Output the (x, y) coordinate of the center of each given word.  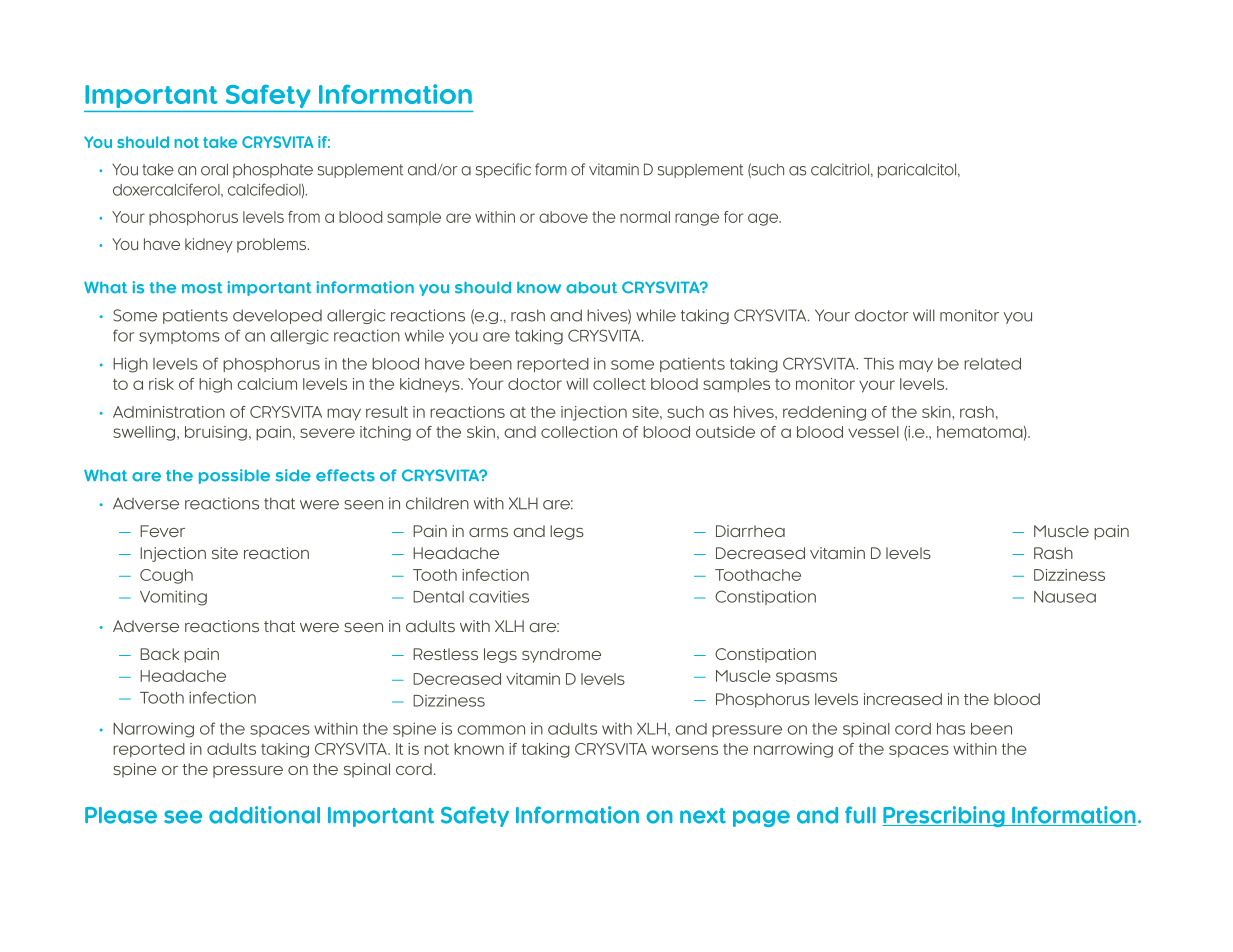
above (563, 217)
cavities (499, 596)
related (992, 364)
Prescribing (944, 816)
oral (214, 169)
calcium (267, 384)
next (703, 816)
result (387, 412)
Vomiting (173, 598)
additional (264, 815)
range (697, 219)
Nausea (1065, 597)
